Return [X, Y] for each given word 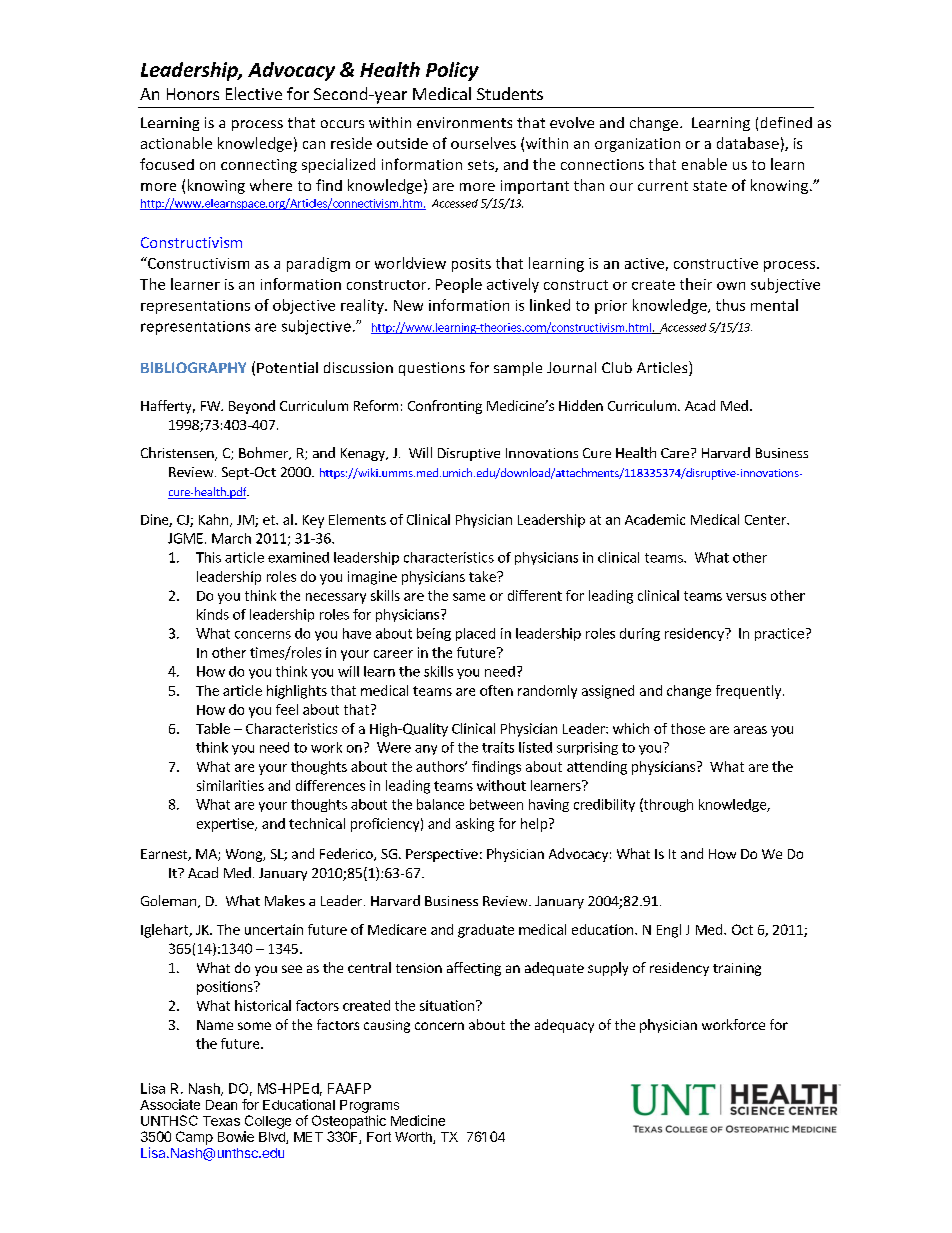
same [469, 597]
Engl [669, 931]
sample [518, 369]
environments [464, 122]
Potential [287, 367]
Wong [245, 855]
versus [746, 597]
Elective [254, 93]
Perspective [442, 855]
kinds [213, 614]
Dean [221, 1105]
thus [730, 305]
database [748, 143]
